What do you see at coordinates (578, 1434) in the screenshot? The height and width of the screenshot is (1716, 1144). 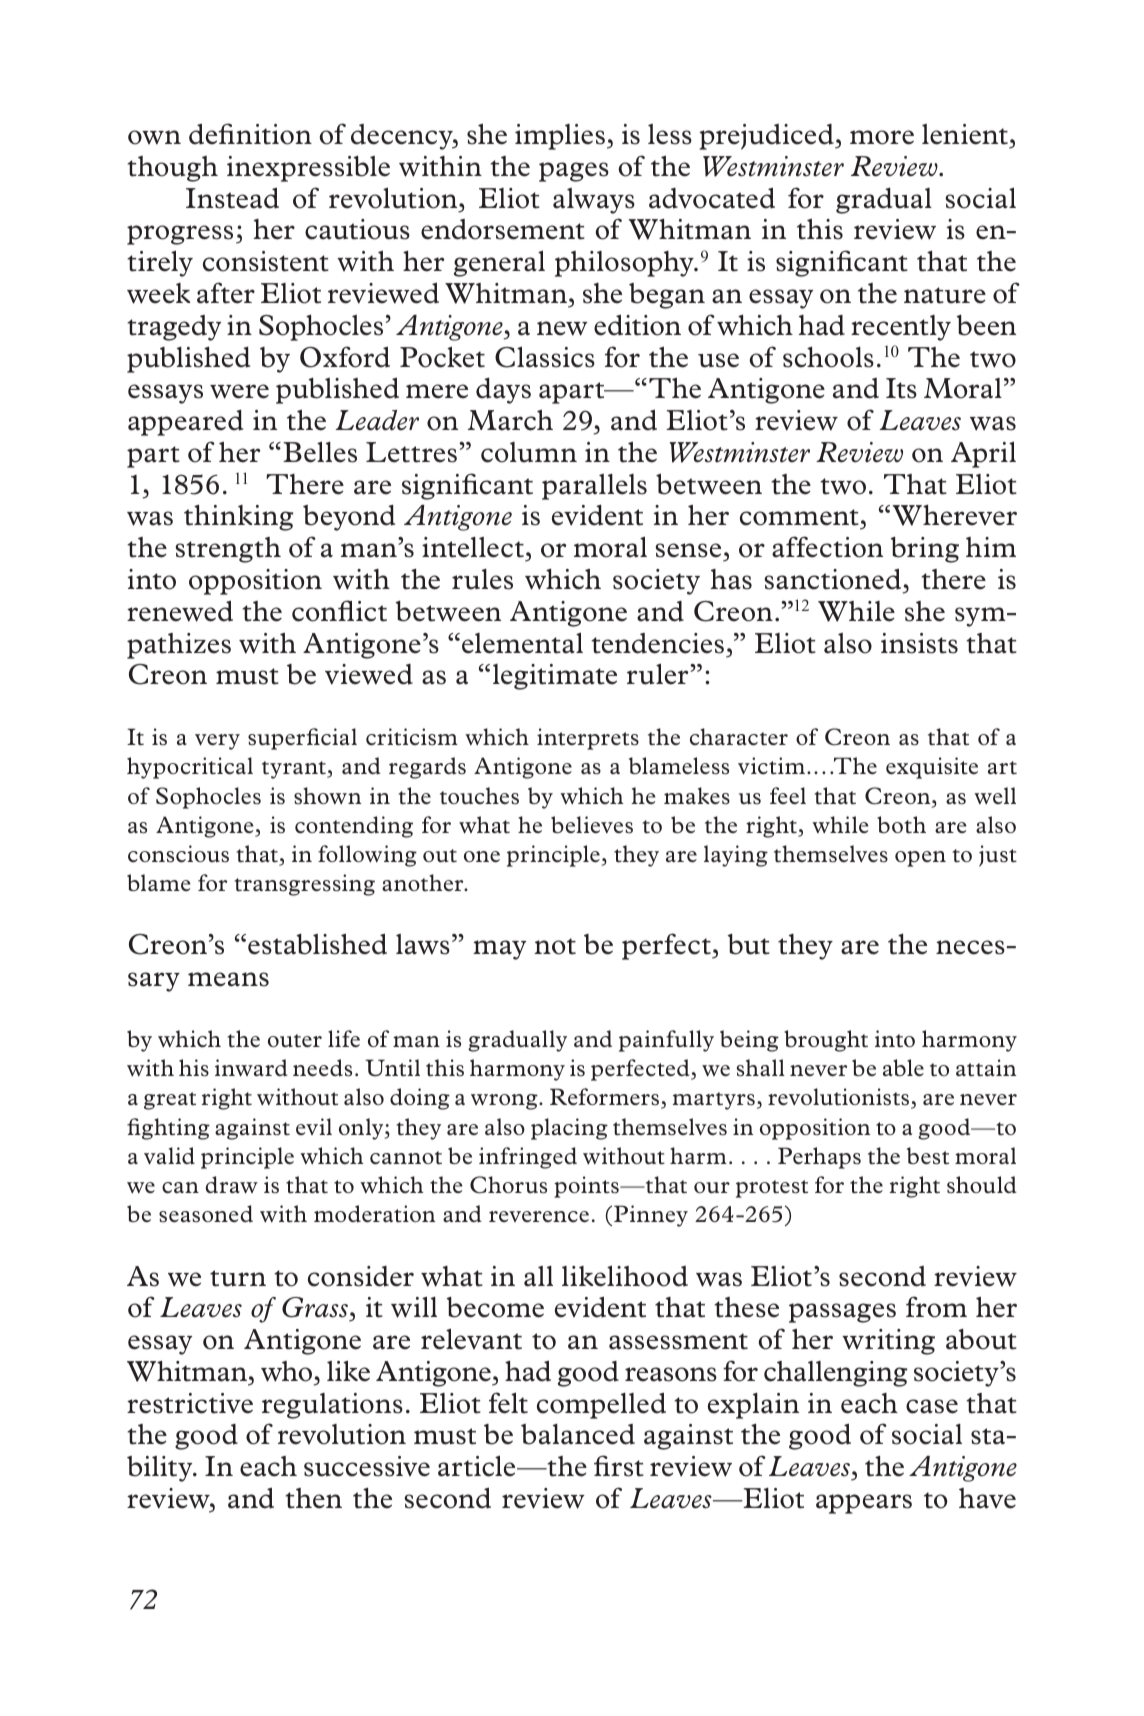 I see `balanced` at bounding box center [578, 1434].
